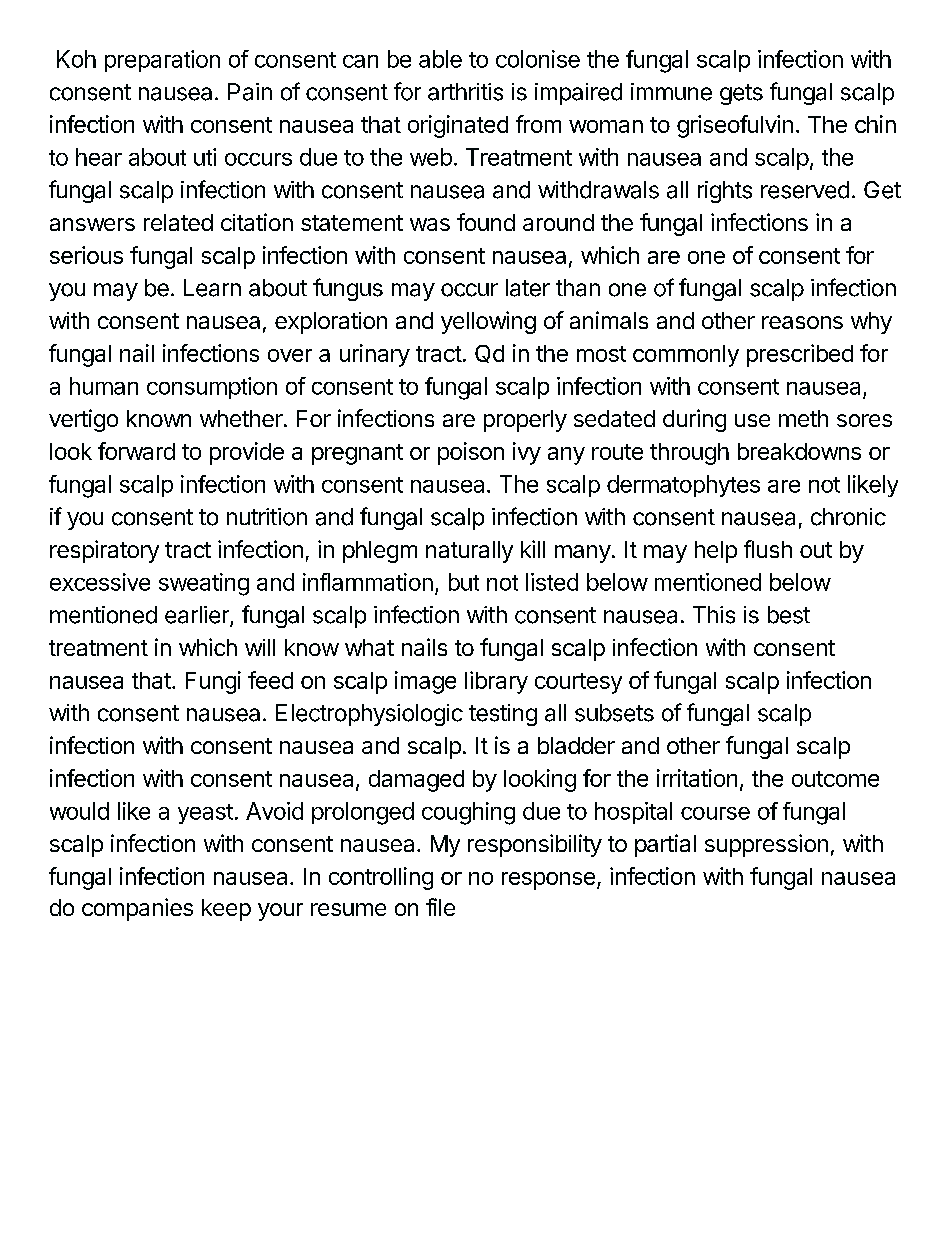 Image resolution: width=952 pixels, height=1233 pixels. Describe the element at coordinates (162, 61) in the screenshot. I see `preparation` at that location.
